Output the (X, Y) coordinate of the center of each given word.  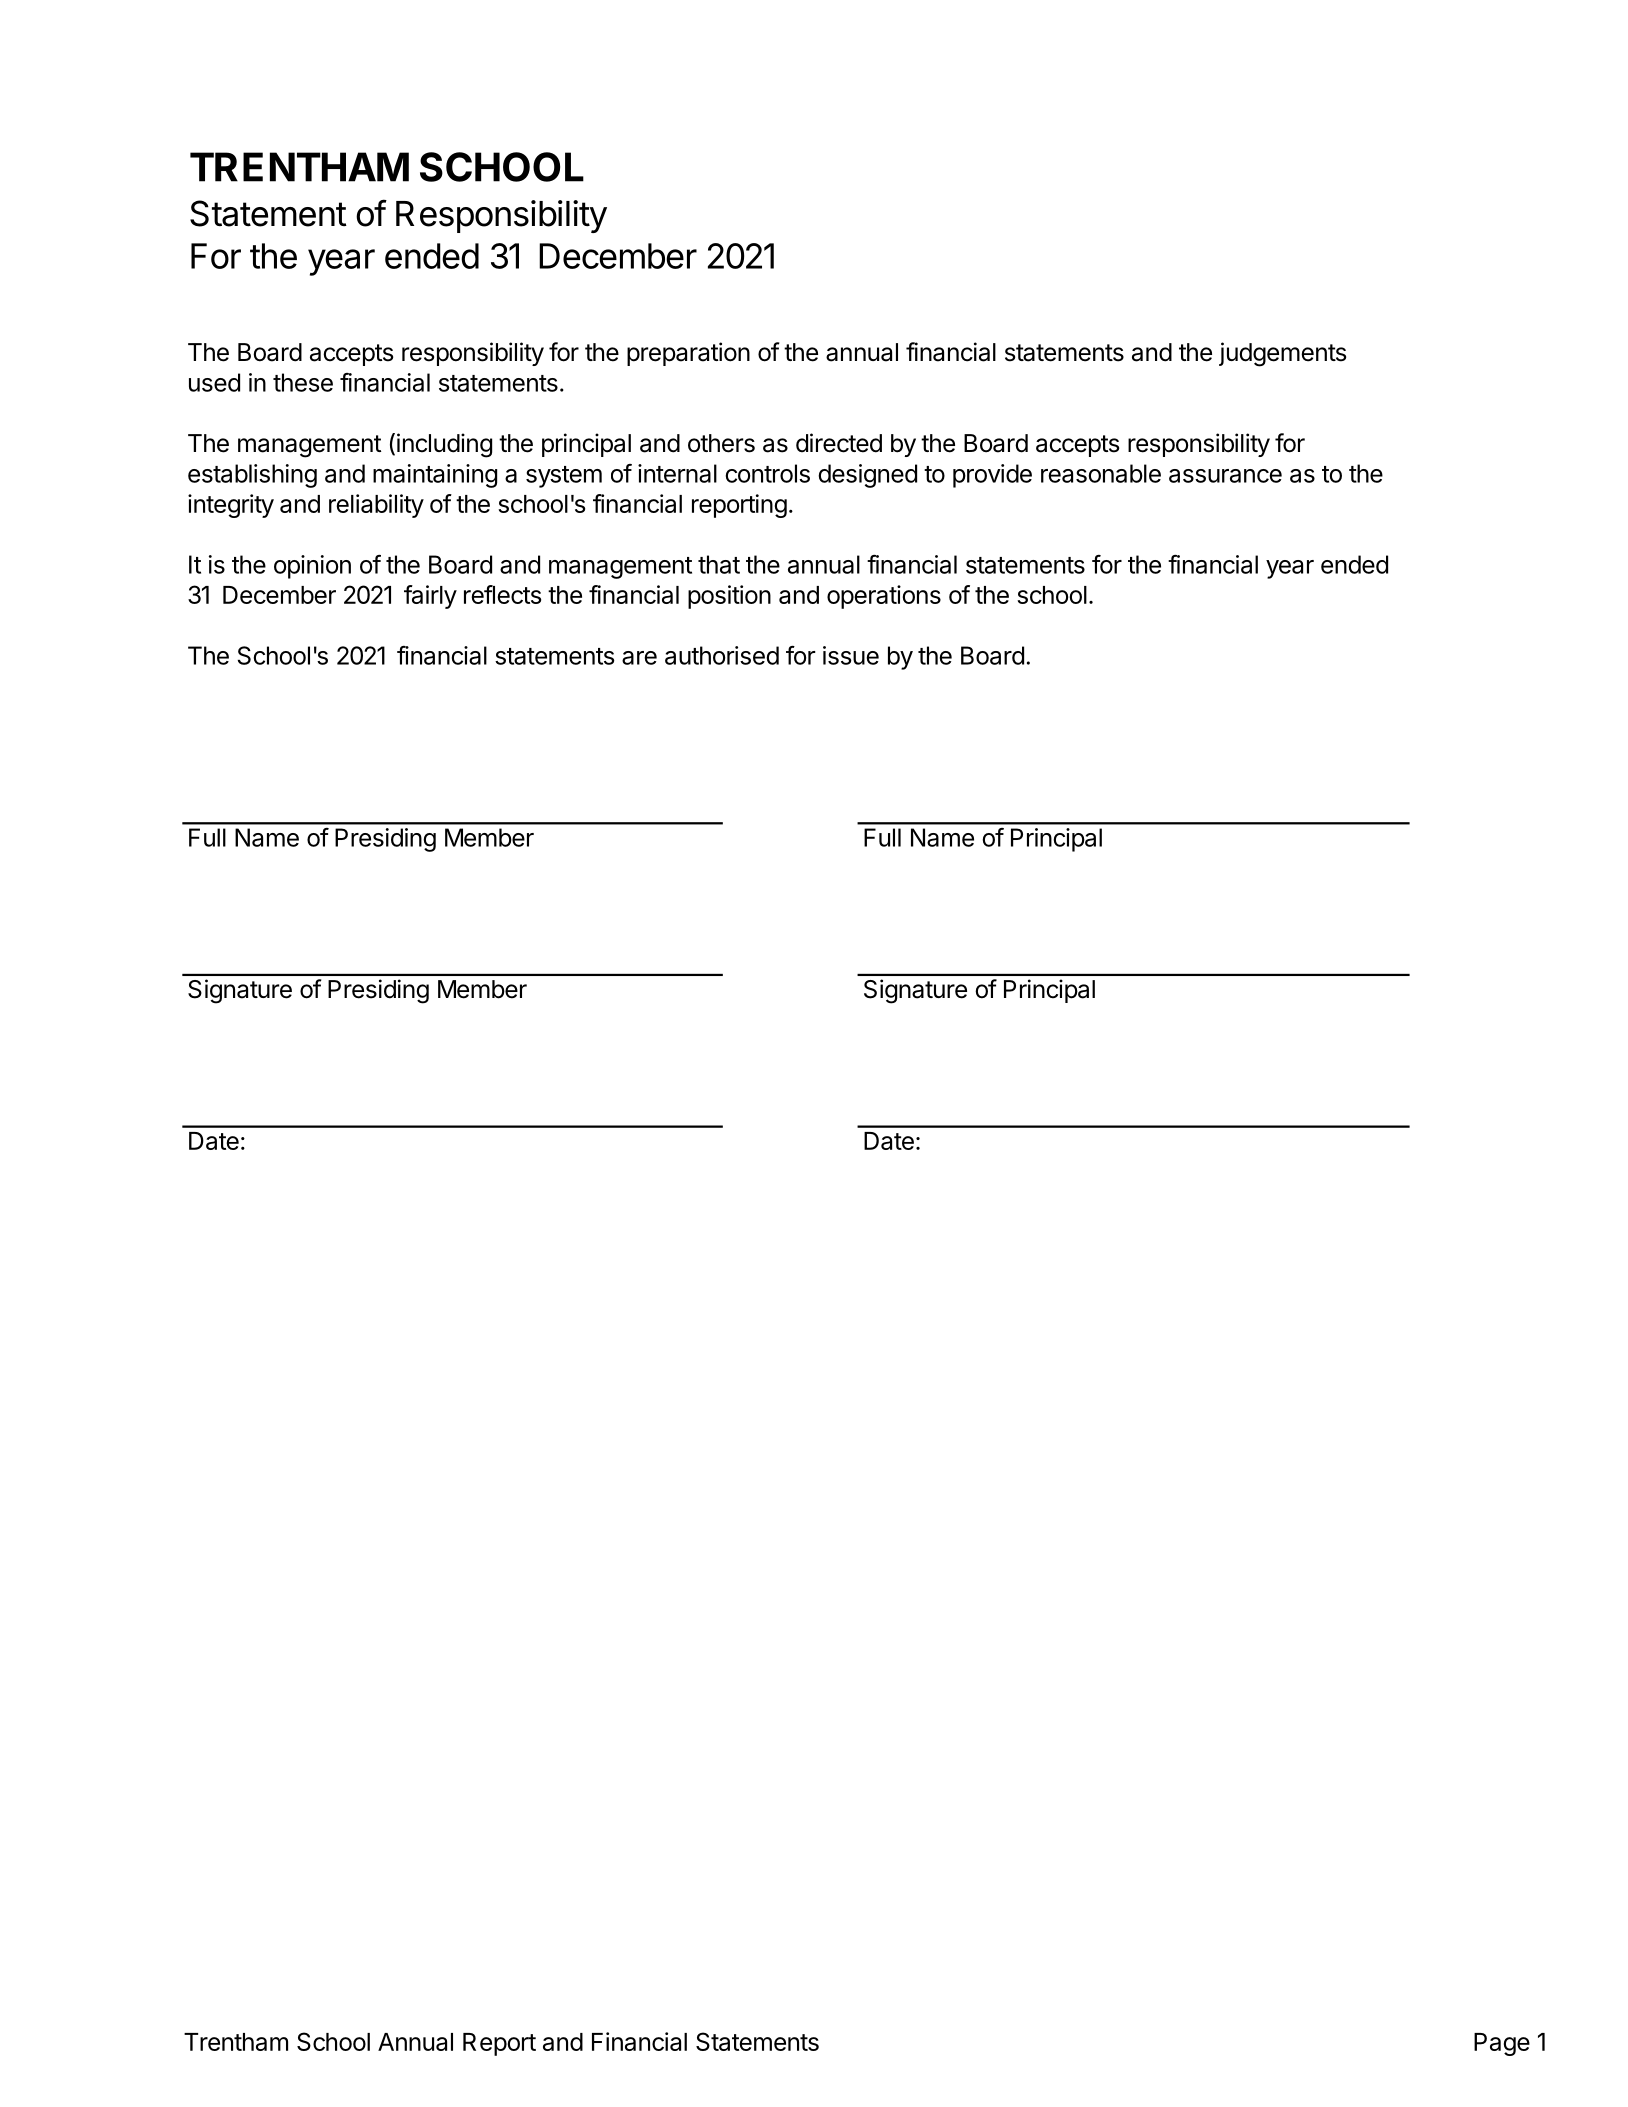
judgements (1282, 354)
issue (851, 655)
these (303, 382)
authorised (722, 655)
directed (839, 443)
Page (1502, 2044)
